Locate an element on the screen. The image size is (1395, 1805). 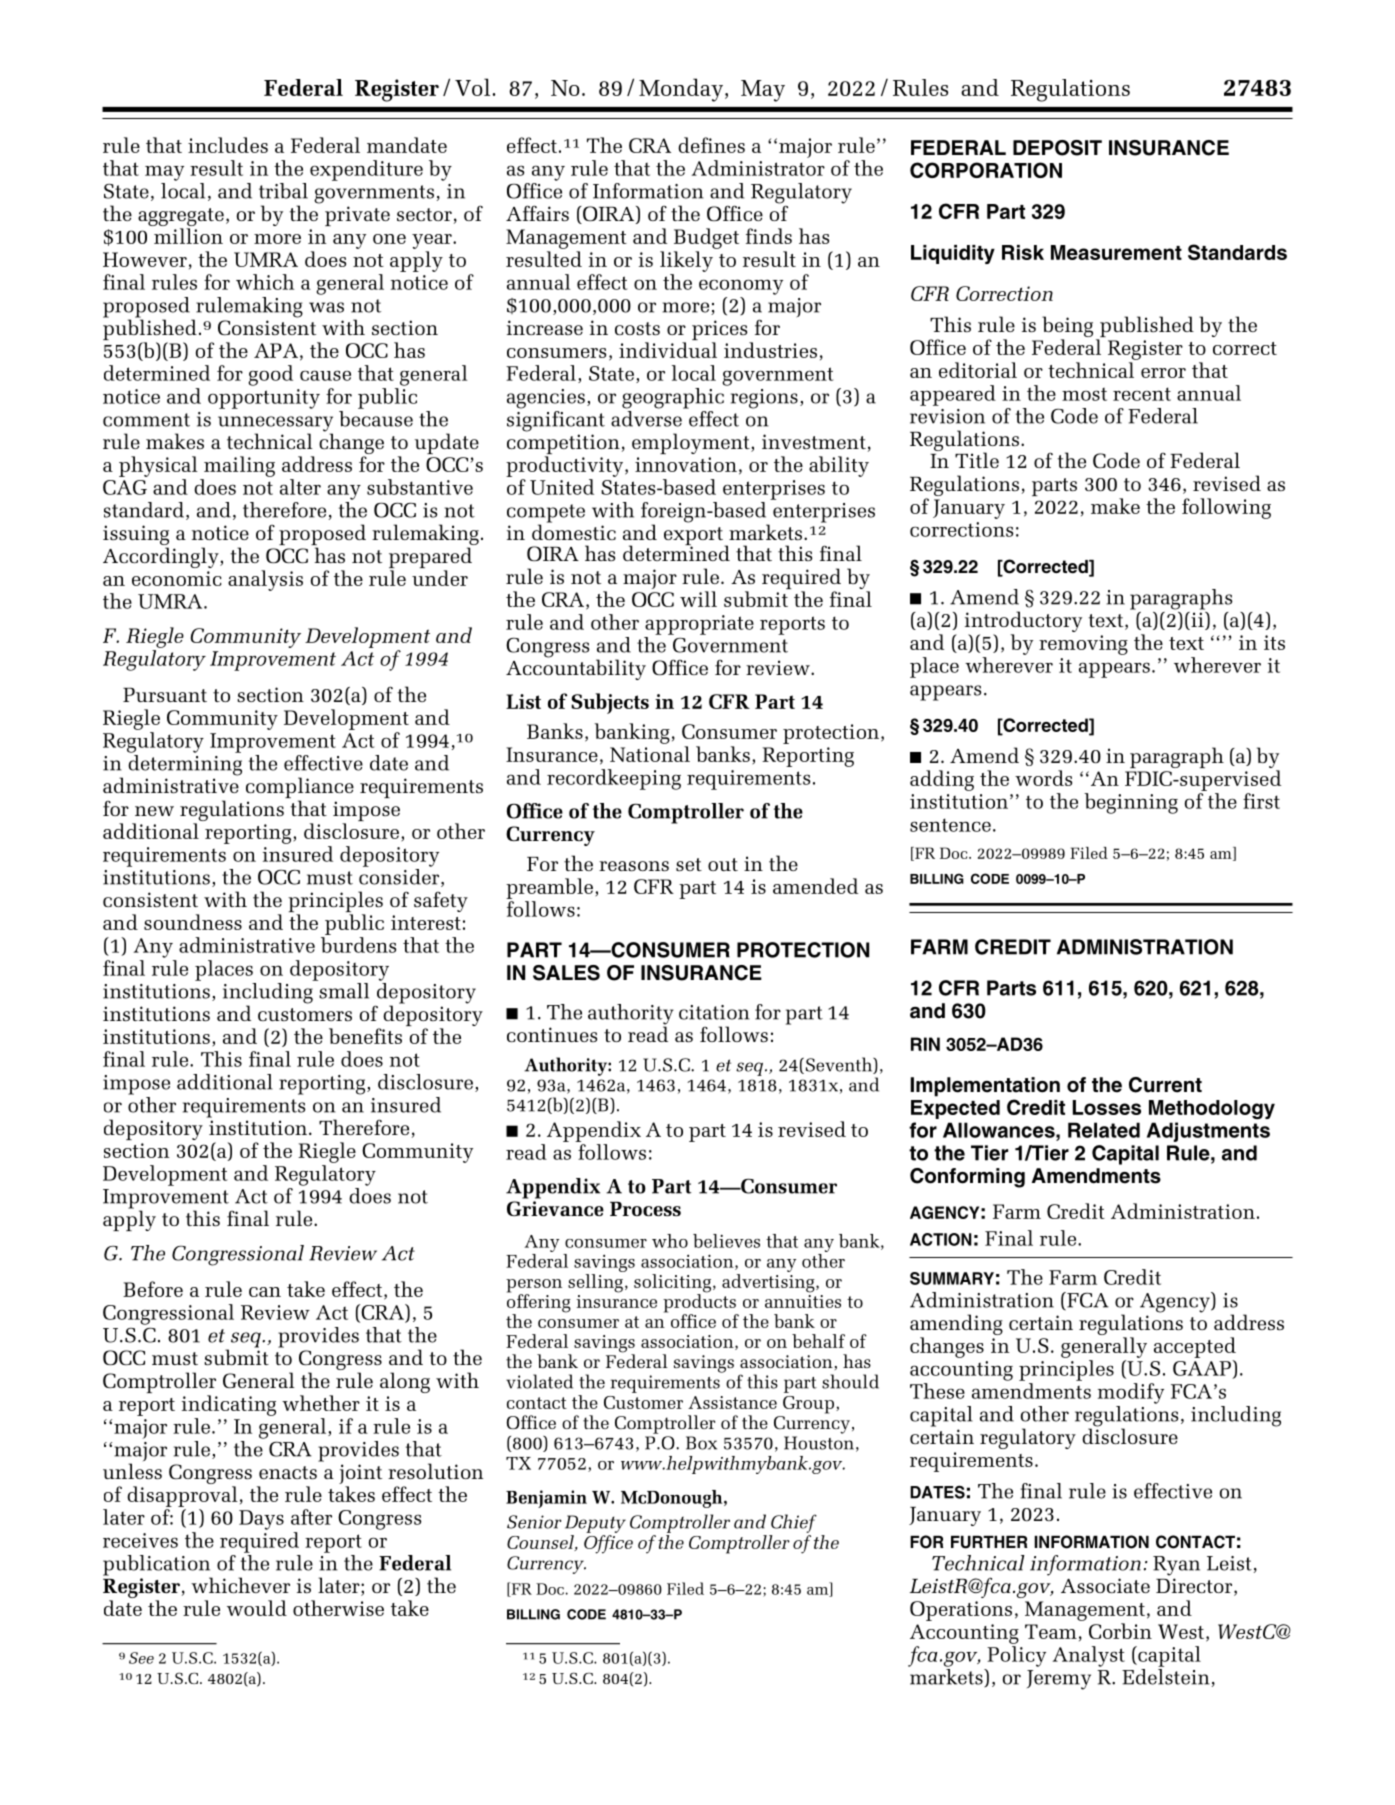
Corbin is located at coordinates (1120, 1631).
